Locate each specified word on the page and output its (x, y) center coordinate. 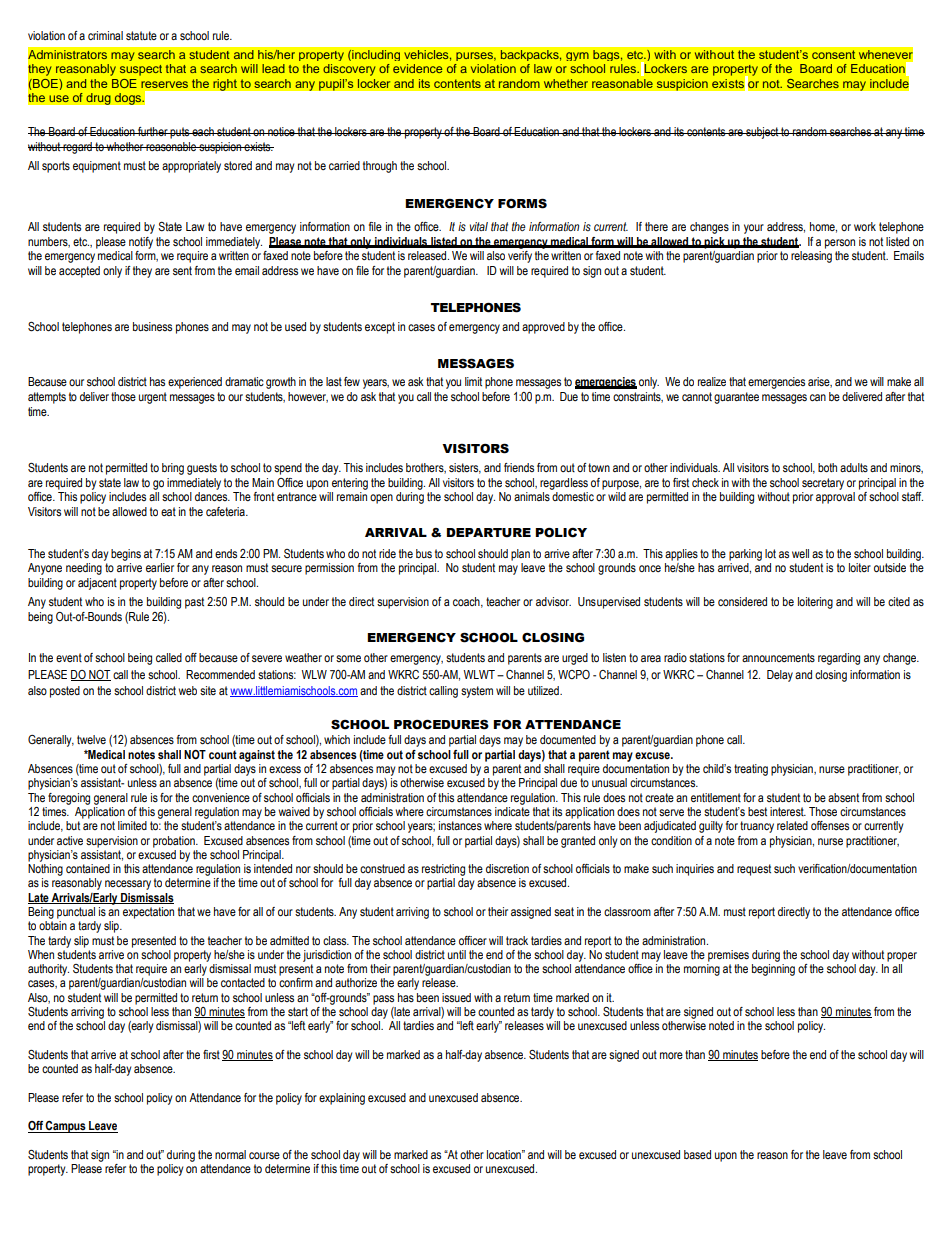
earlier (160, 567)
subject (762, 133)
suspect (141, 70)
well (800, 553)
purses (475, 56)
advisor (553, 601)
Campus (66, 1127)
